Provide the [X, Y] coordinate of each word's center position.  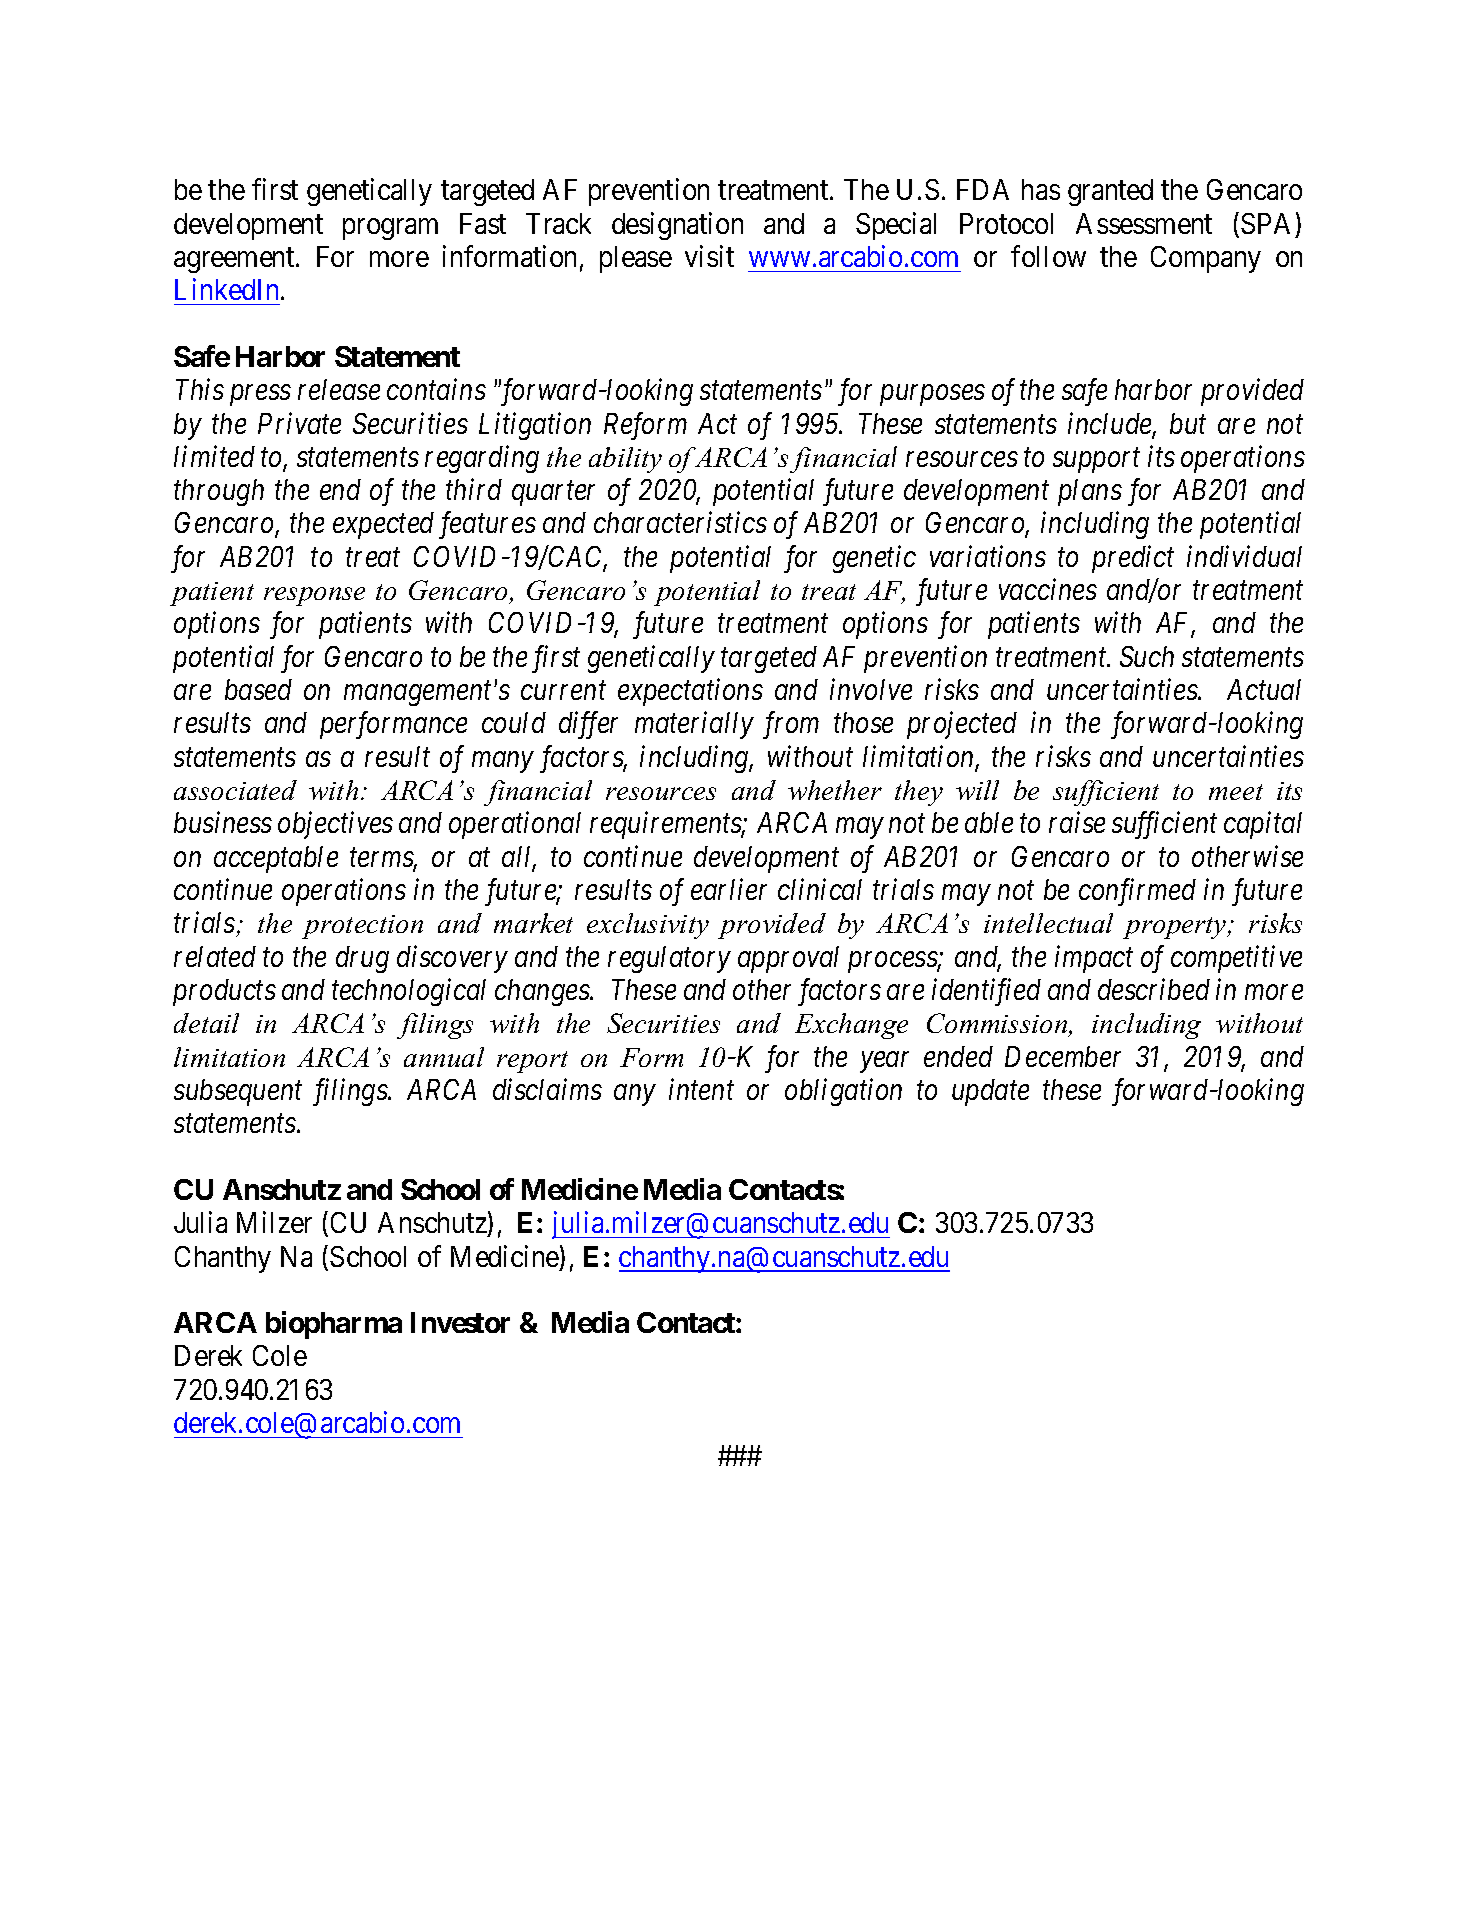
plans [1090, 492]
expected [383, 525]
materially [694, 725]
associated [235, 790]
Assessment [1144, 223]
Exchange [851, 1026]
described [1154, 989]
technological [409, 992]
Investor [460, 1322]
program [390, 229]
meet [1236, 792]
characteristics [680, 522]
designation [677, 226]
